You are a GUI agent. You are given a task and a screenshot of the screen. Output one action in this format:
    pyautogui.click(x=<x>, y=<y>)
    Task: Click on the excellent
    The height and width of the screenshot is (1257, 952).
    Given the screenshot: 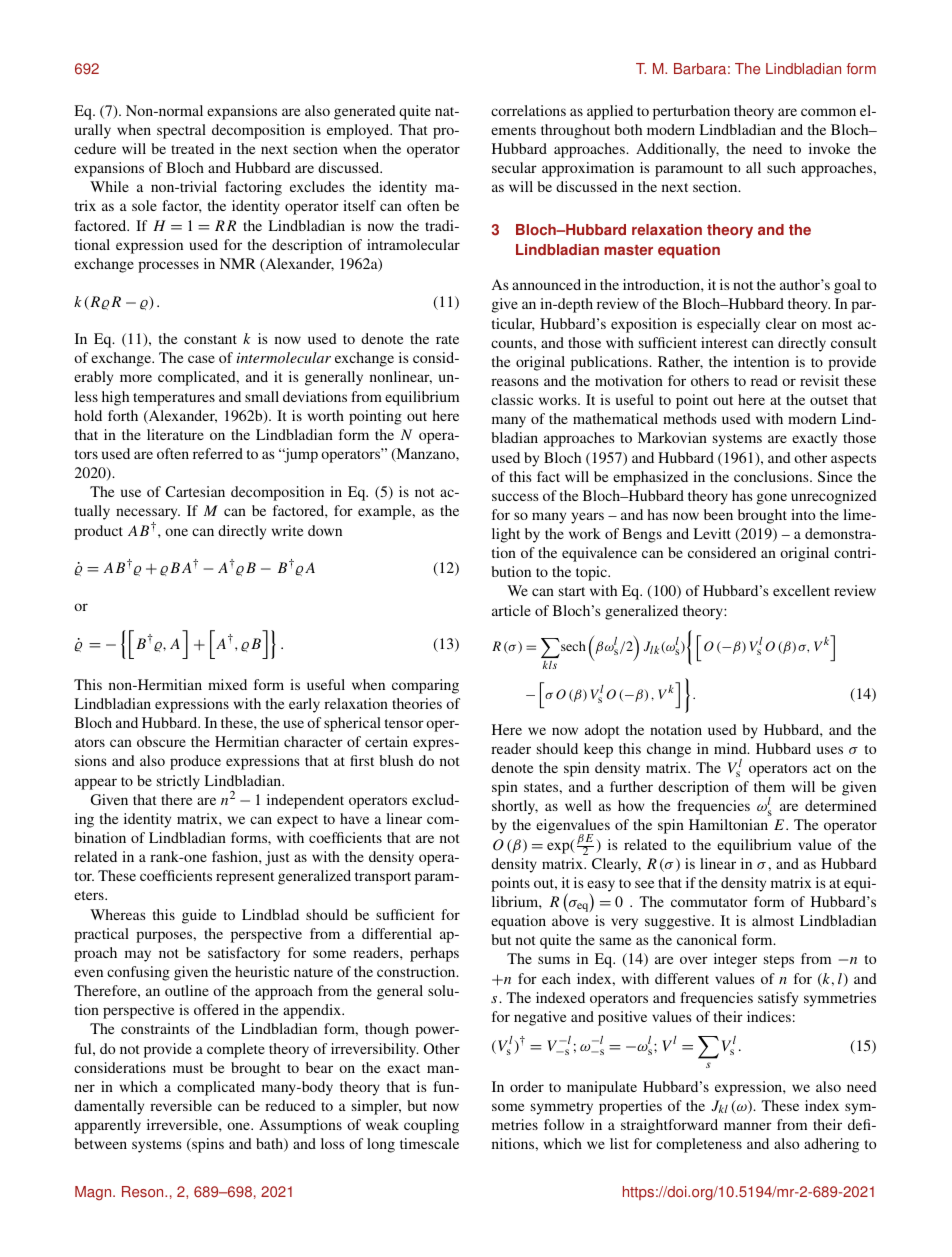 What is the action you would take?
    pyautogui.click(x=801, y=590)
